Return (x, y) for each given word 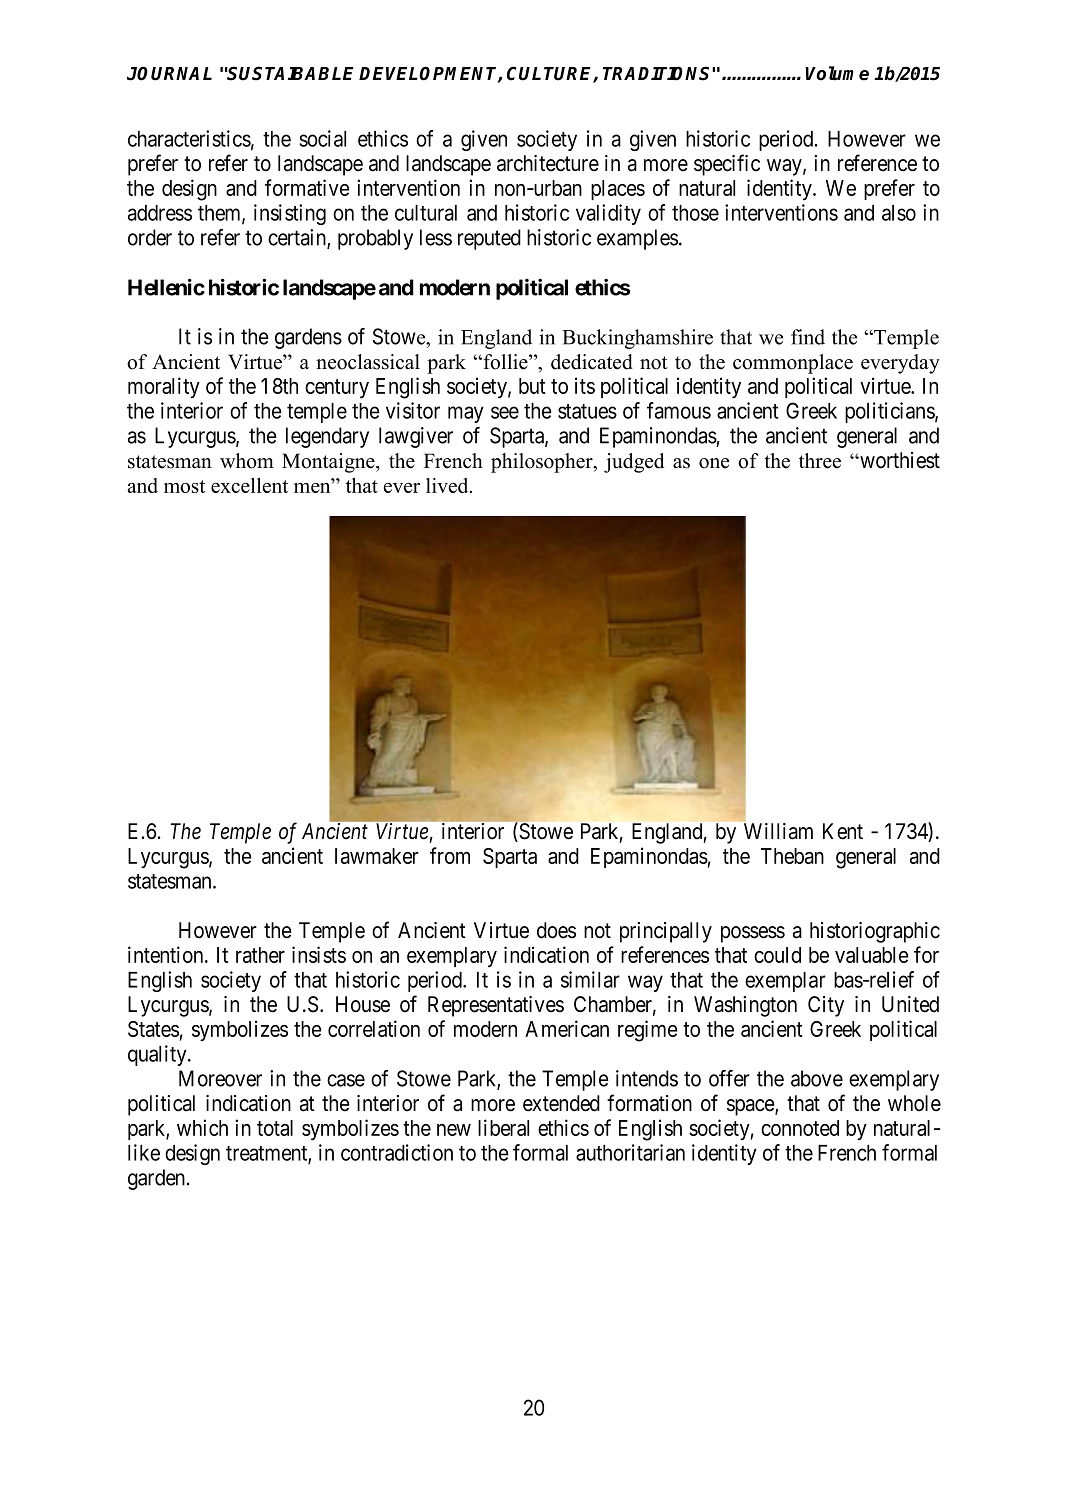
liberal (503, 1127)
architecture (548, 163)
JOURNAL (169, 73)
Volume (837, 73)
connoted (800, 1128)
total (275, 1128)
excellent (249, 485)
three (820, 461)
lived (448, 485)
